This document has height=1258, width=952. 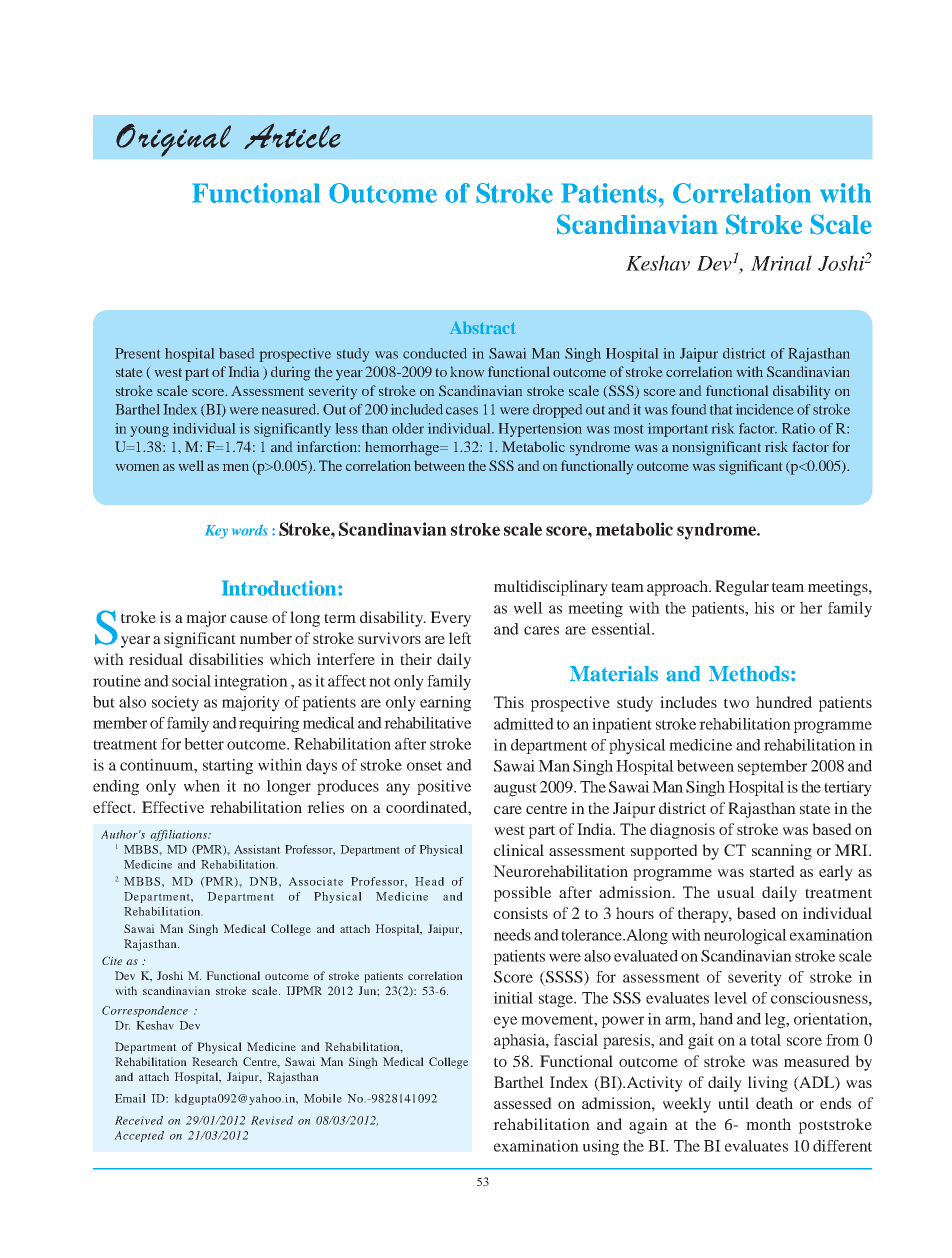 I want to click on left, so click(x=460, y=638).
